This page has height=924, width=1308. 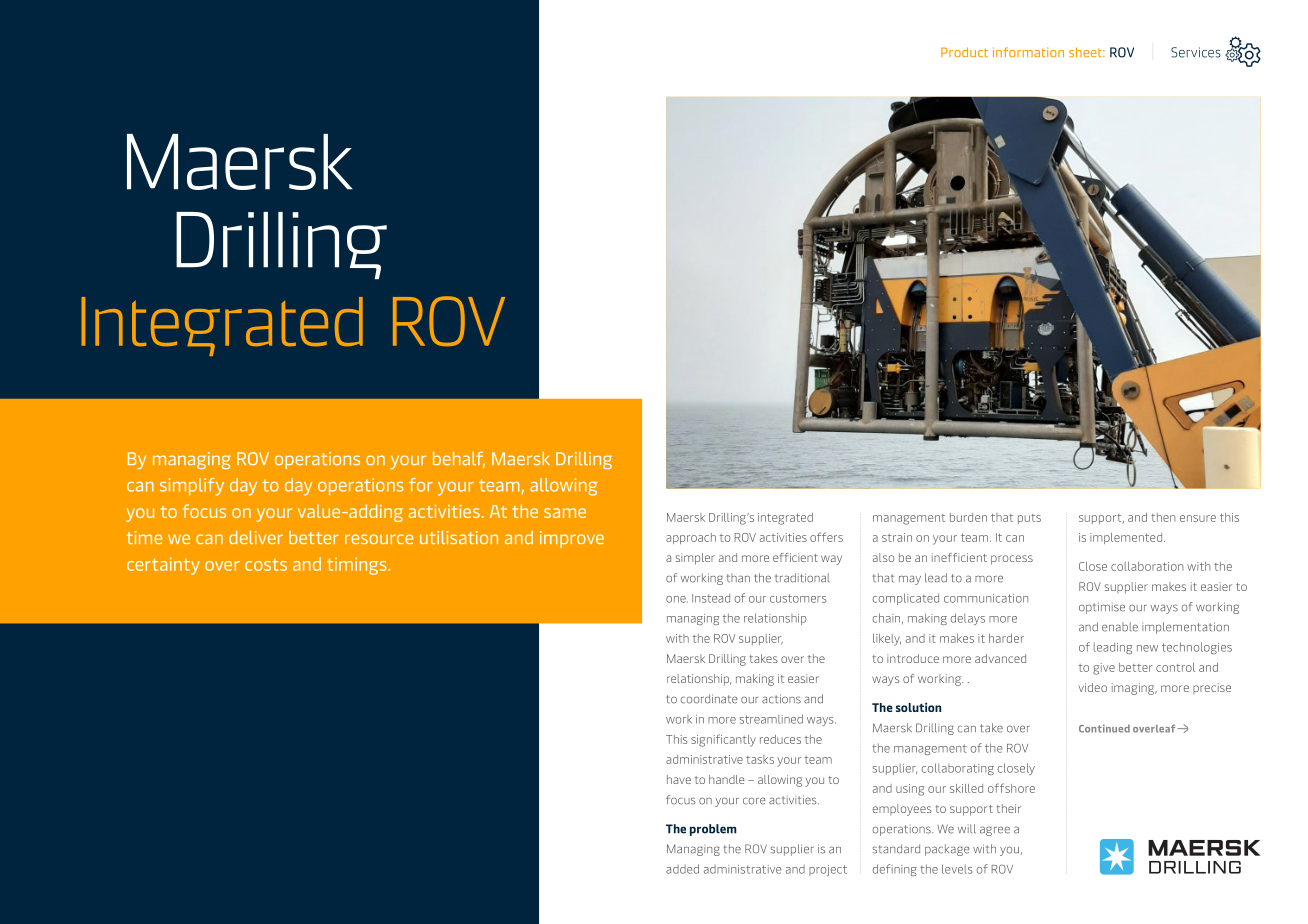 What do you see at coordinates (1028, 52) in the page?
I see `information` at bounding box center [1028, 52].
